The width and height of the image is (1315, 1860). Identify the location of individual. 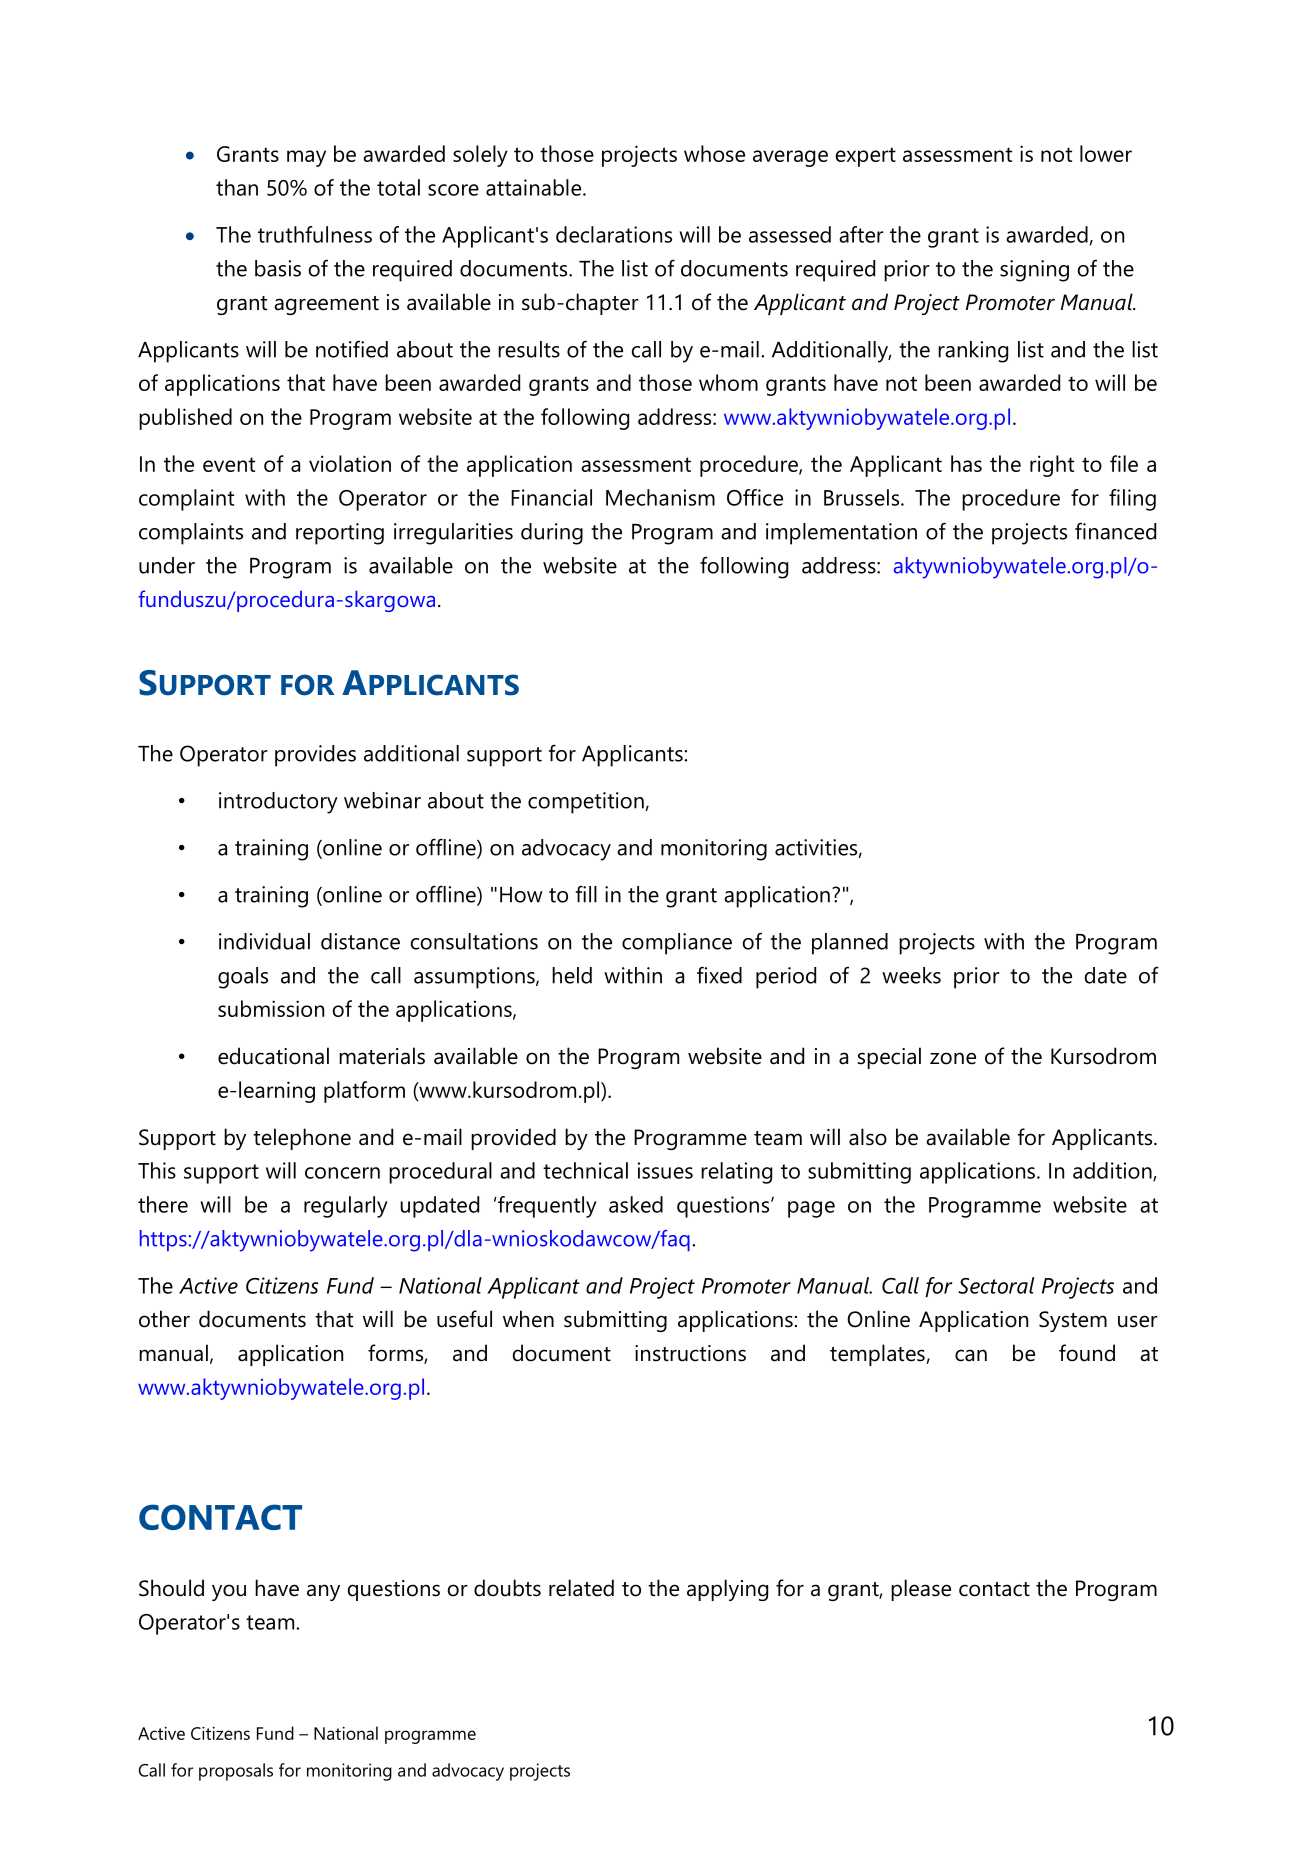
(264, 941).
